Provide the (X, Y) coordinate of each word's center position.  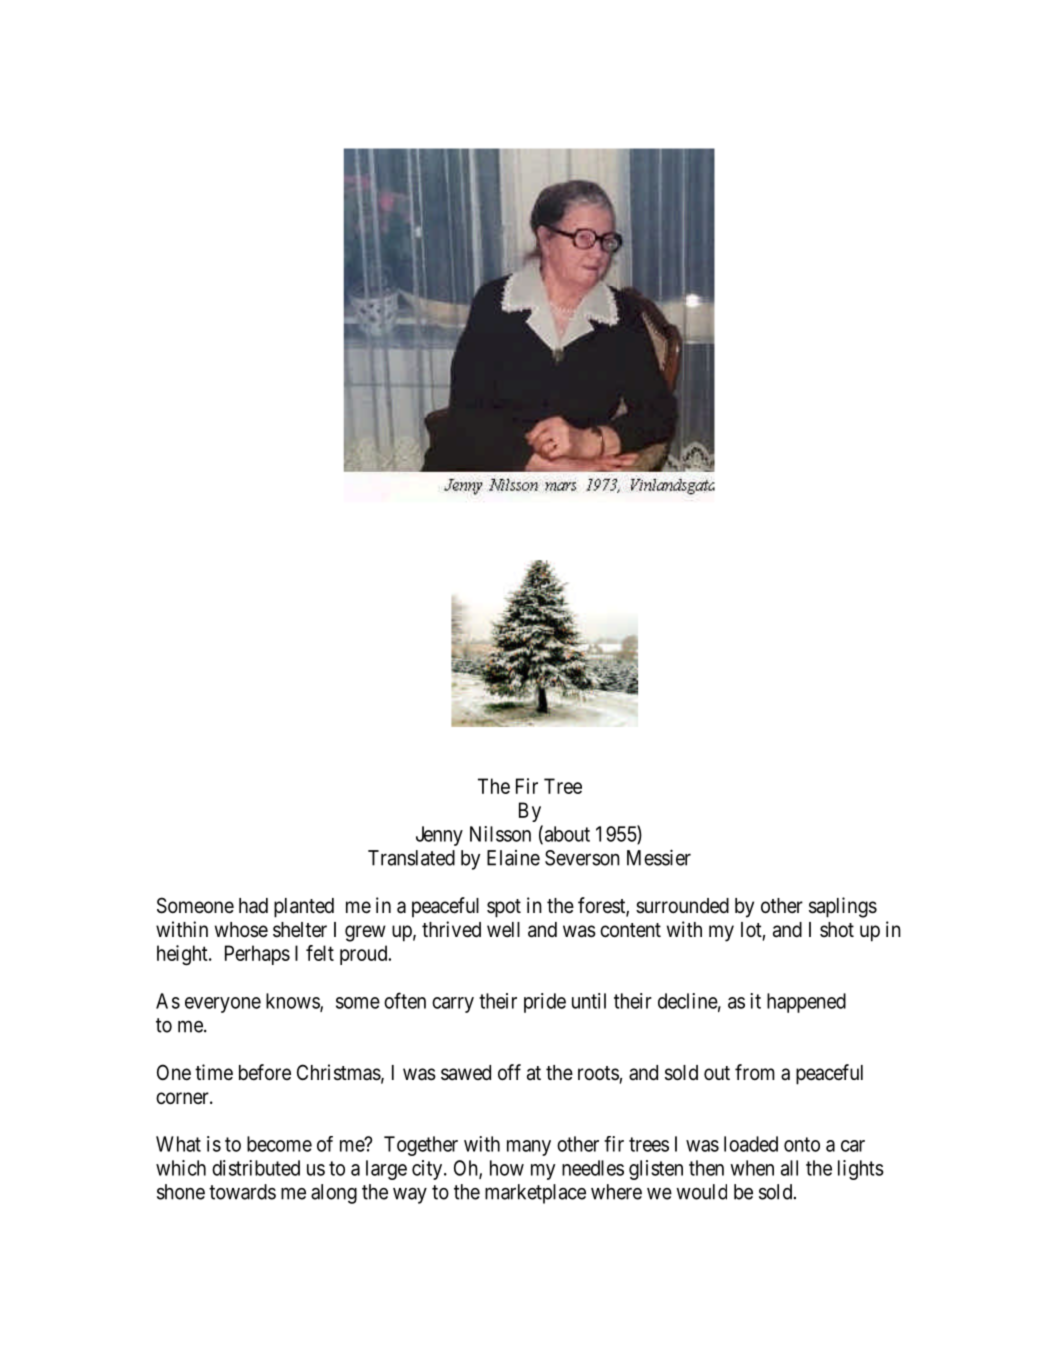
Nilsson (500, 834)
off (509, 1072)
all (789, 1168)
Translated (411, 858)
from (755, 1072)
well (503, 930)
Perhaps (257, 955)
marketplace (535, 1194)
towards (242, 1192)
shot (837, 929)
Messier (659, 857)
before (265, 1072)
